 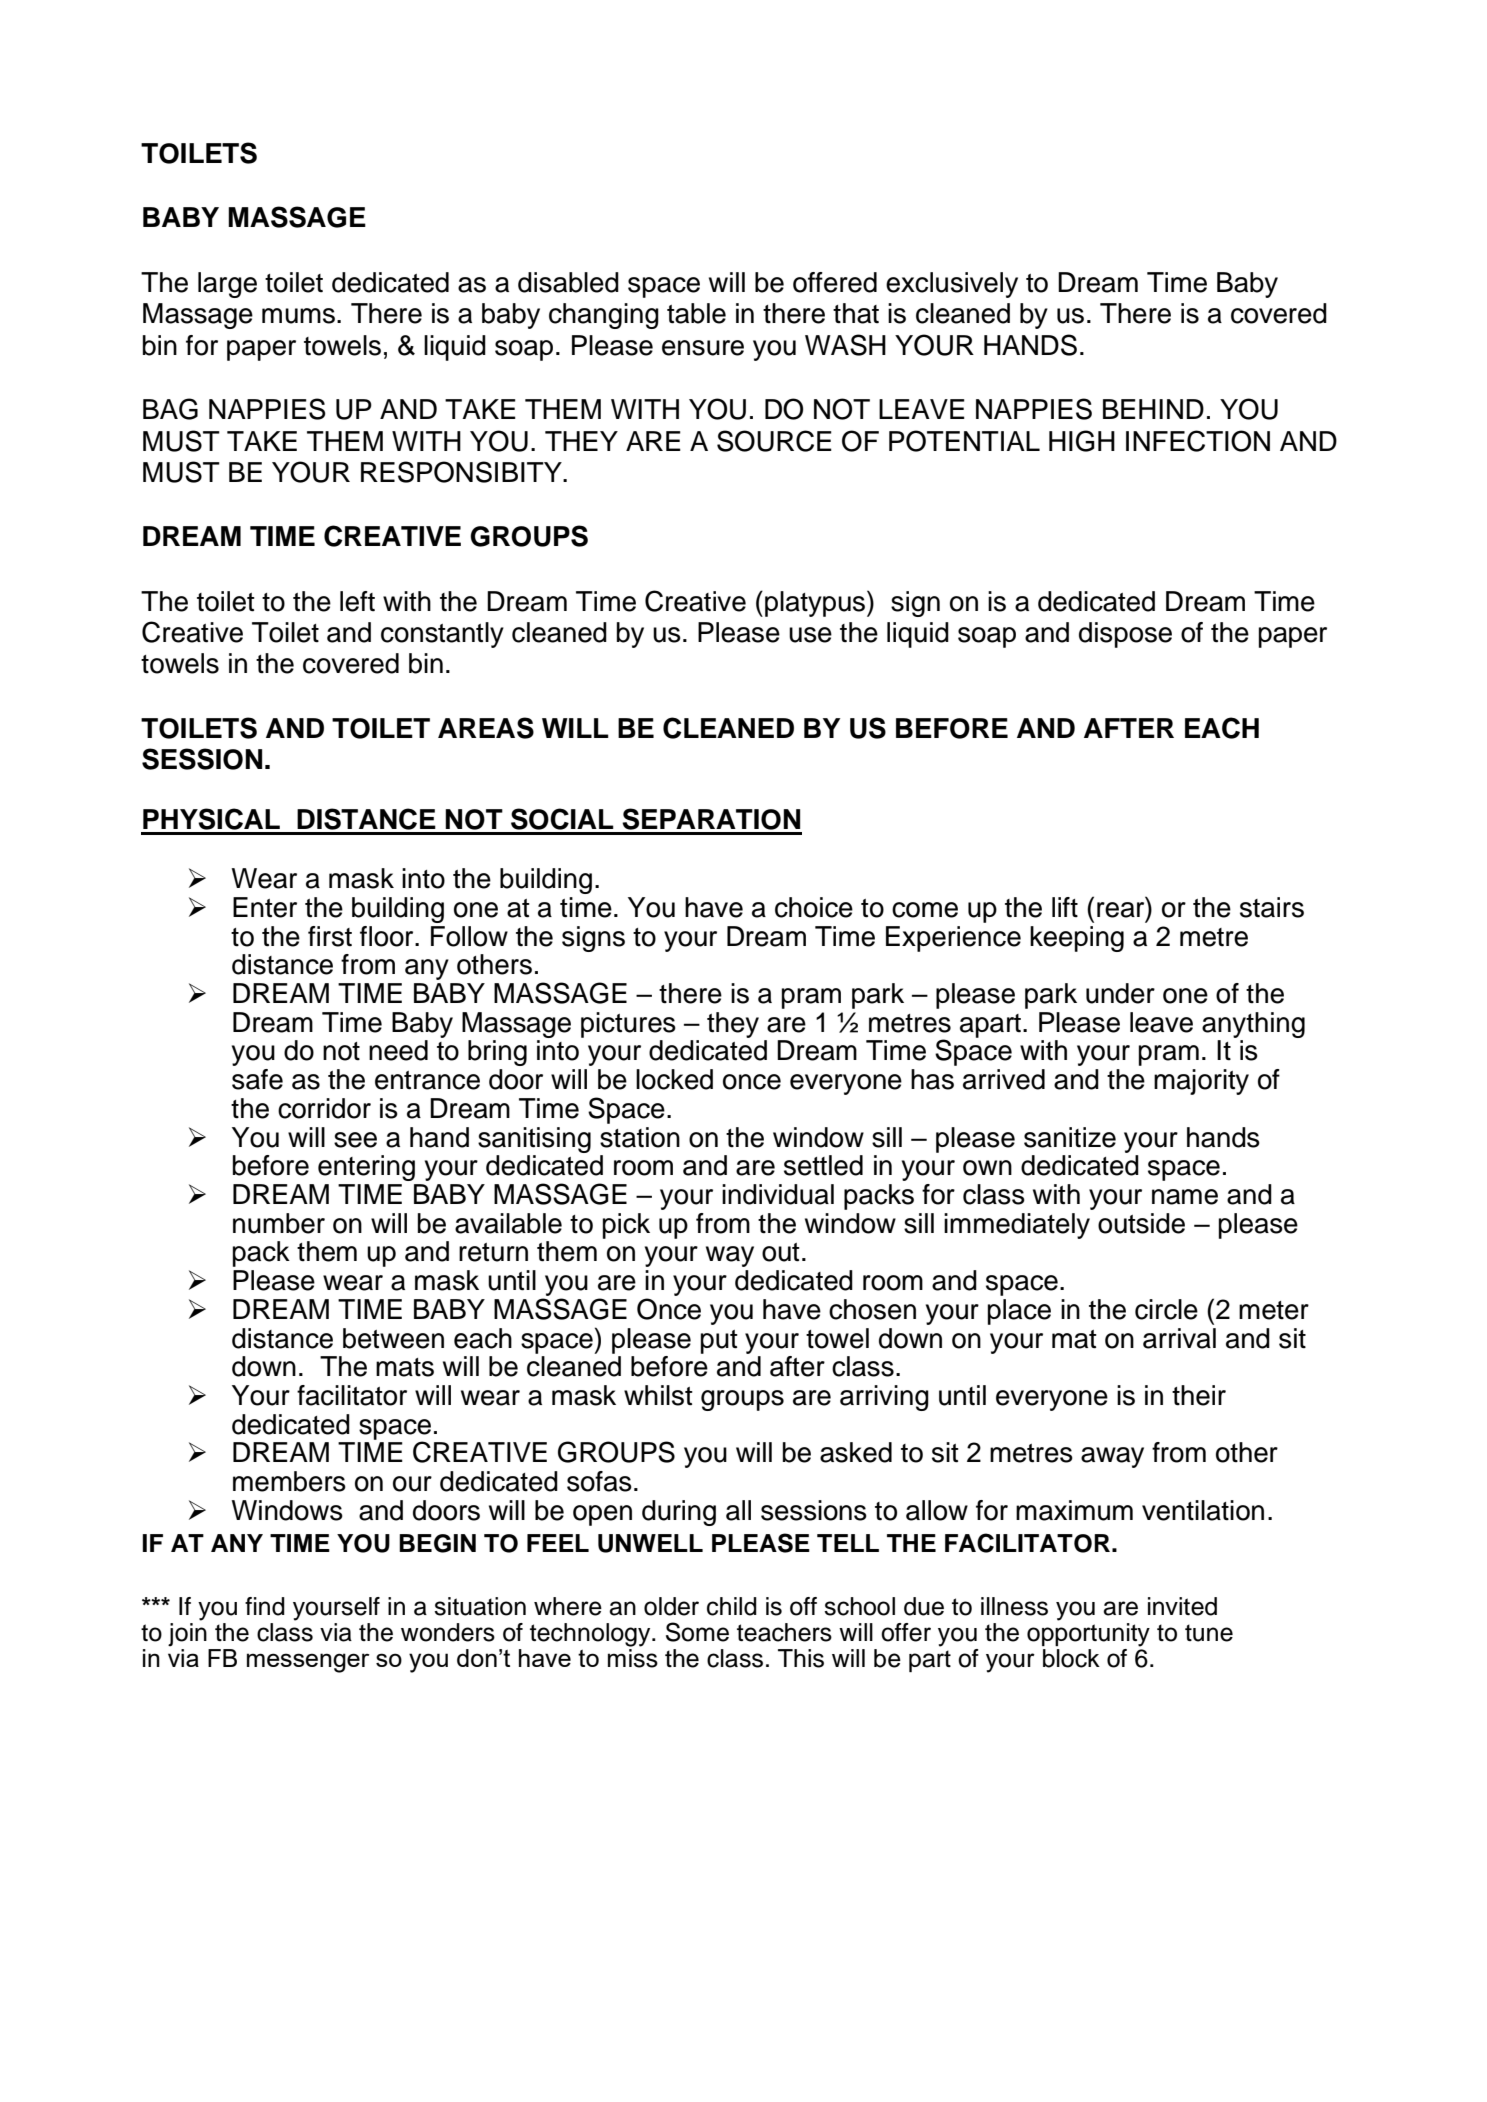 What do you see at coordinates (1185, 1197) in the page?
I see `name` at bounding box center [1185, 1197].
